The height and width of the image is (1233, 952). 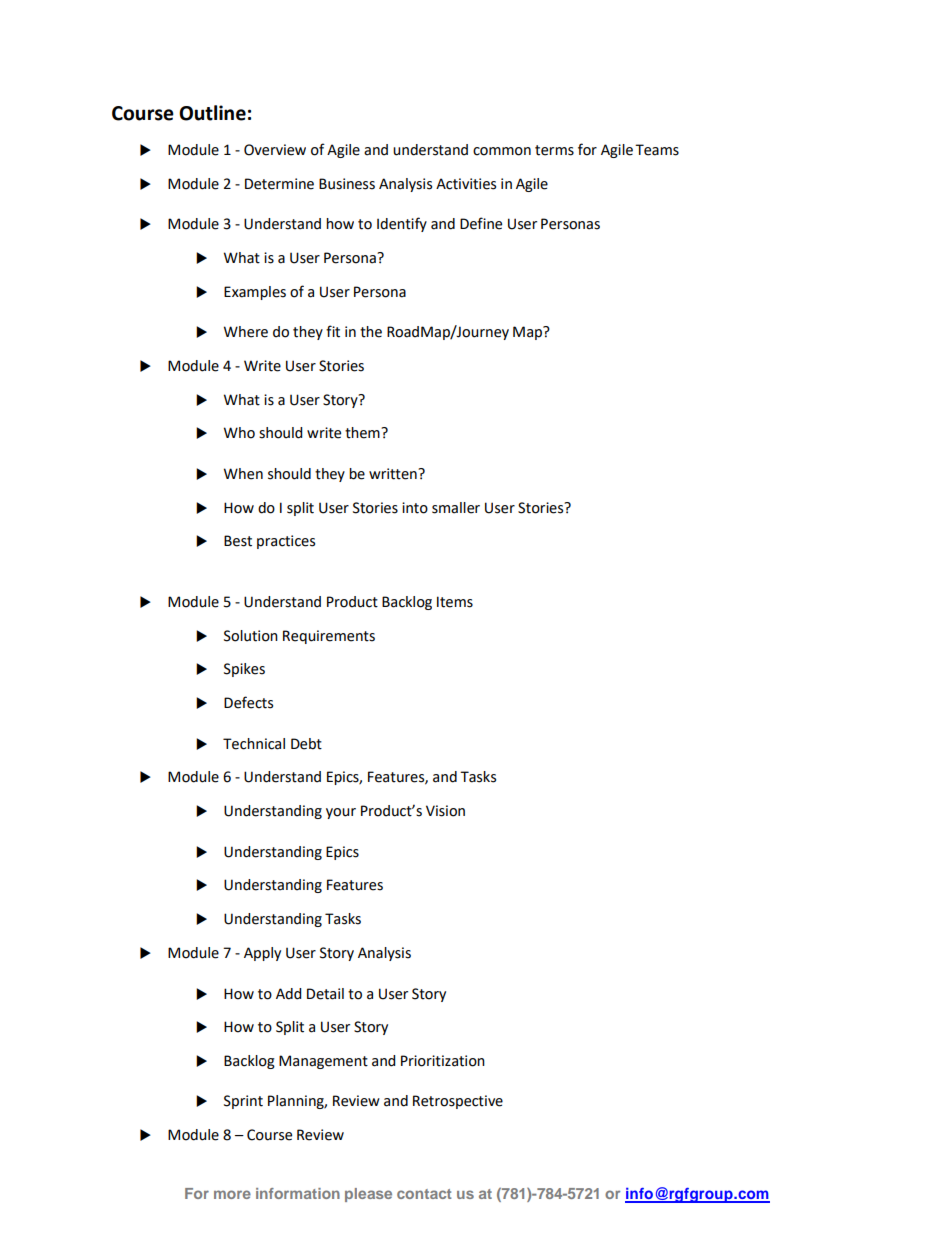 I want to click on Vision, so click(x=445, y=811).
